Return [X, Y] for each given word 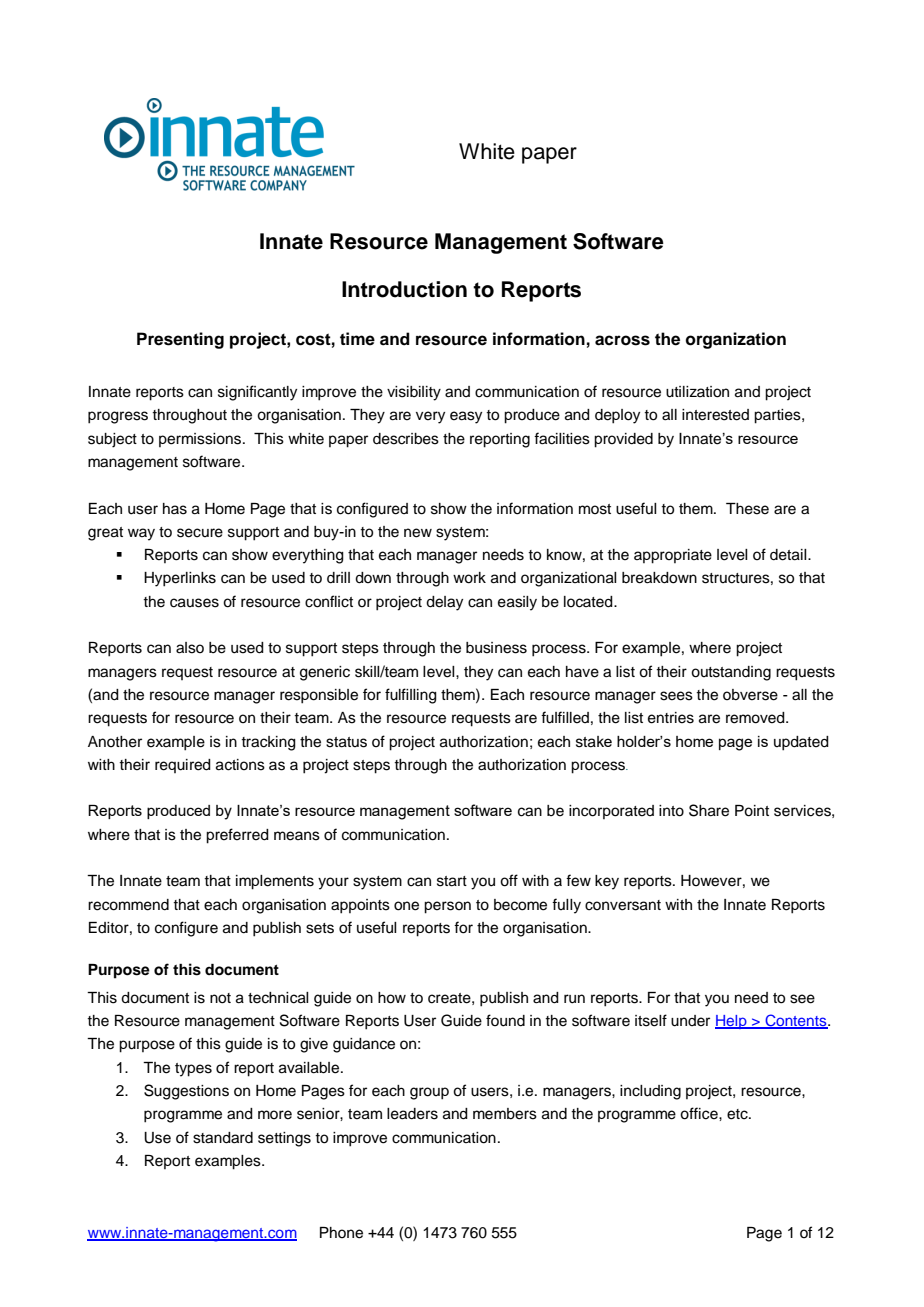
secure [200, 533]
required [183, 766]
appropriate [673, 556]
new [418, 533]
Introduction [404, 289]
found [505, 1020]
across [622, 340]
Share [709, 810]
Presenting [180, 340]
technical [278, 998]
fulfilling [411, 696]
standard [223, 1138]
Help [732, 1022]
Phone [341, 1233]
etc [738, 1114]
